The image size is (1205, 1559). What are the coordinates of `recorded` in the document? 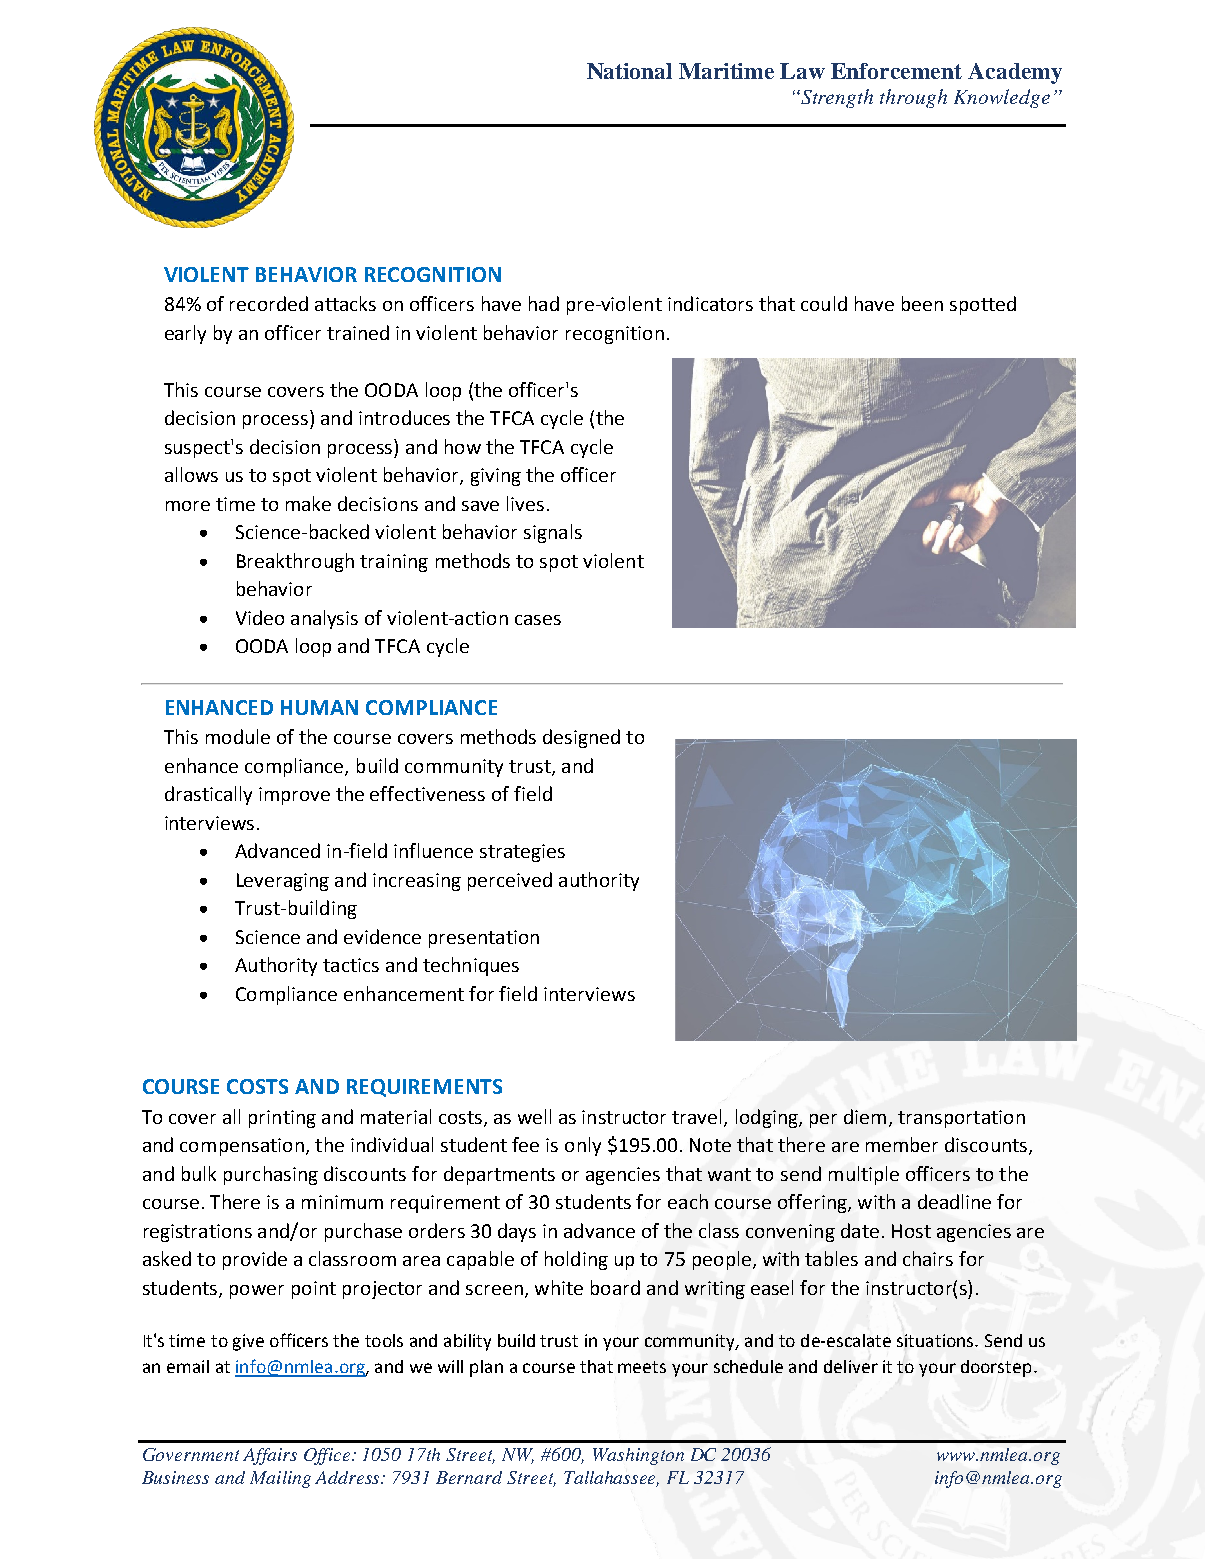 It's located at (269, 303).
